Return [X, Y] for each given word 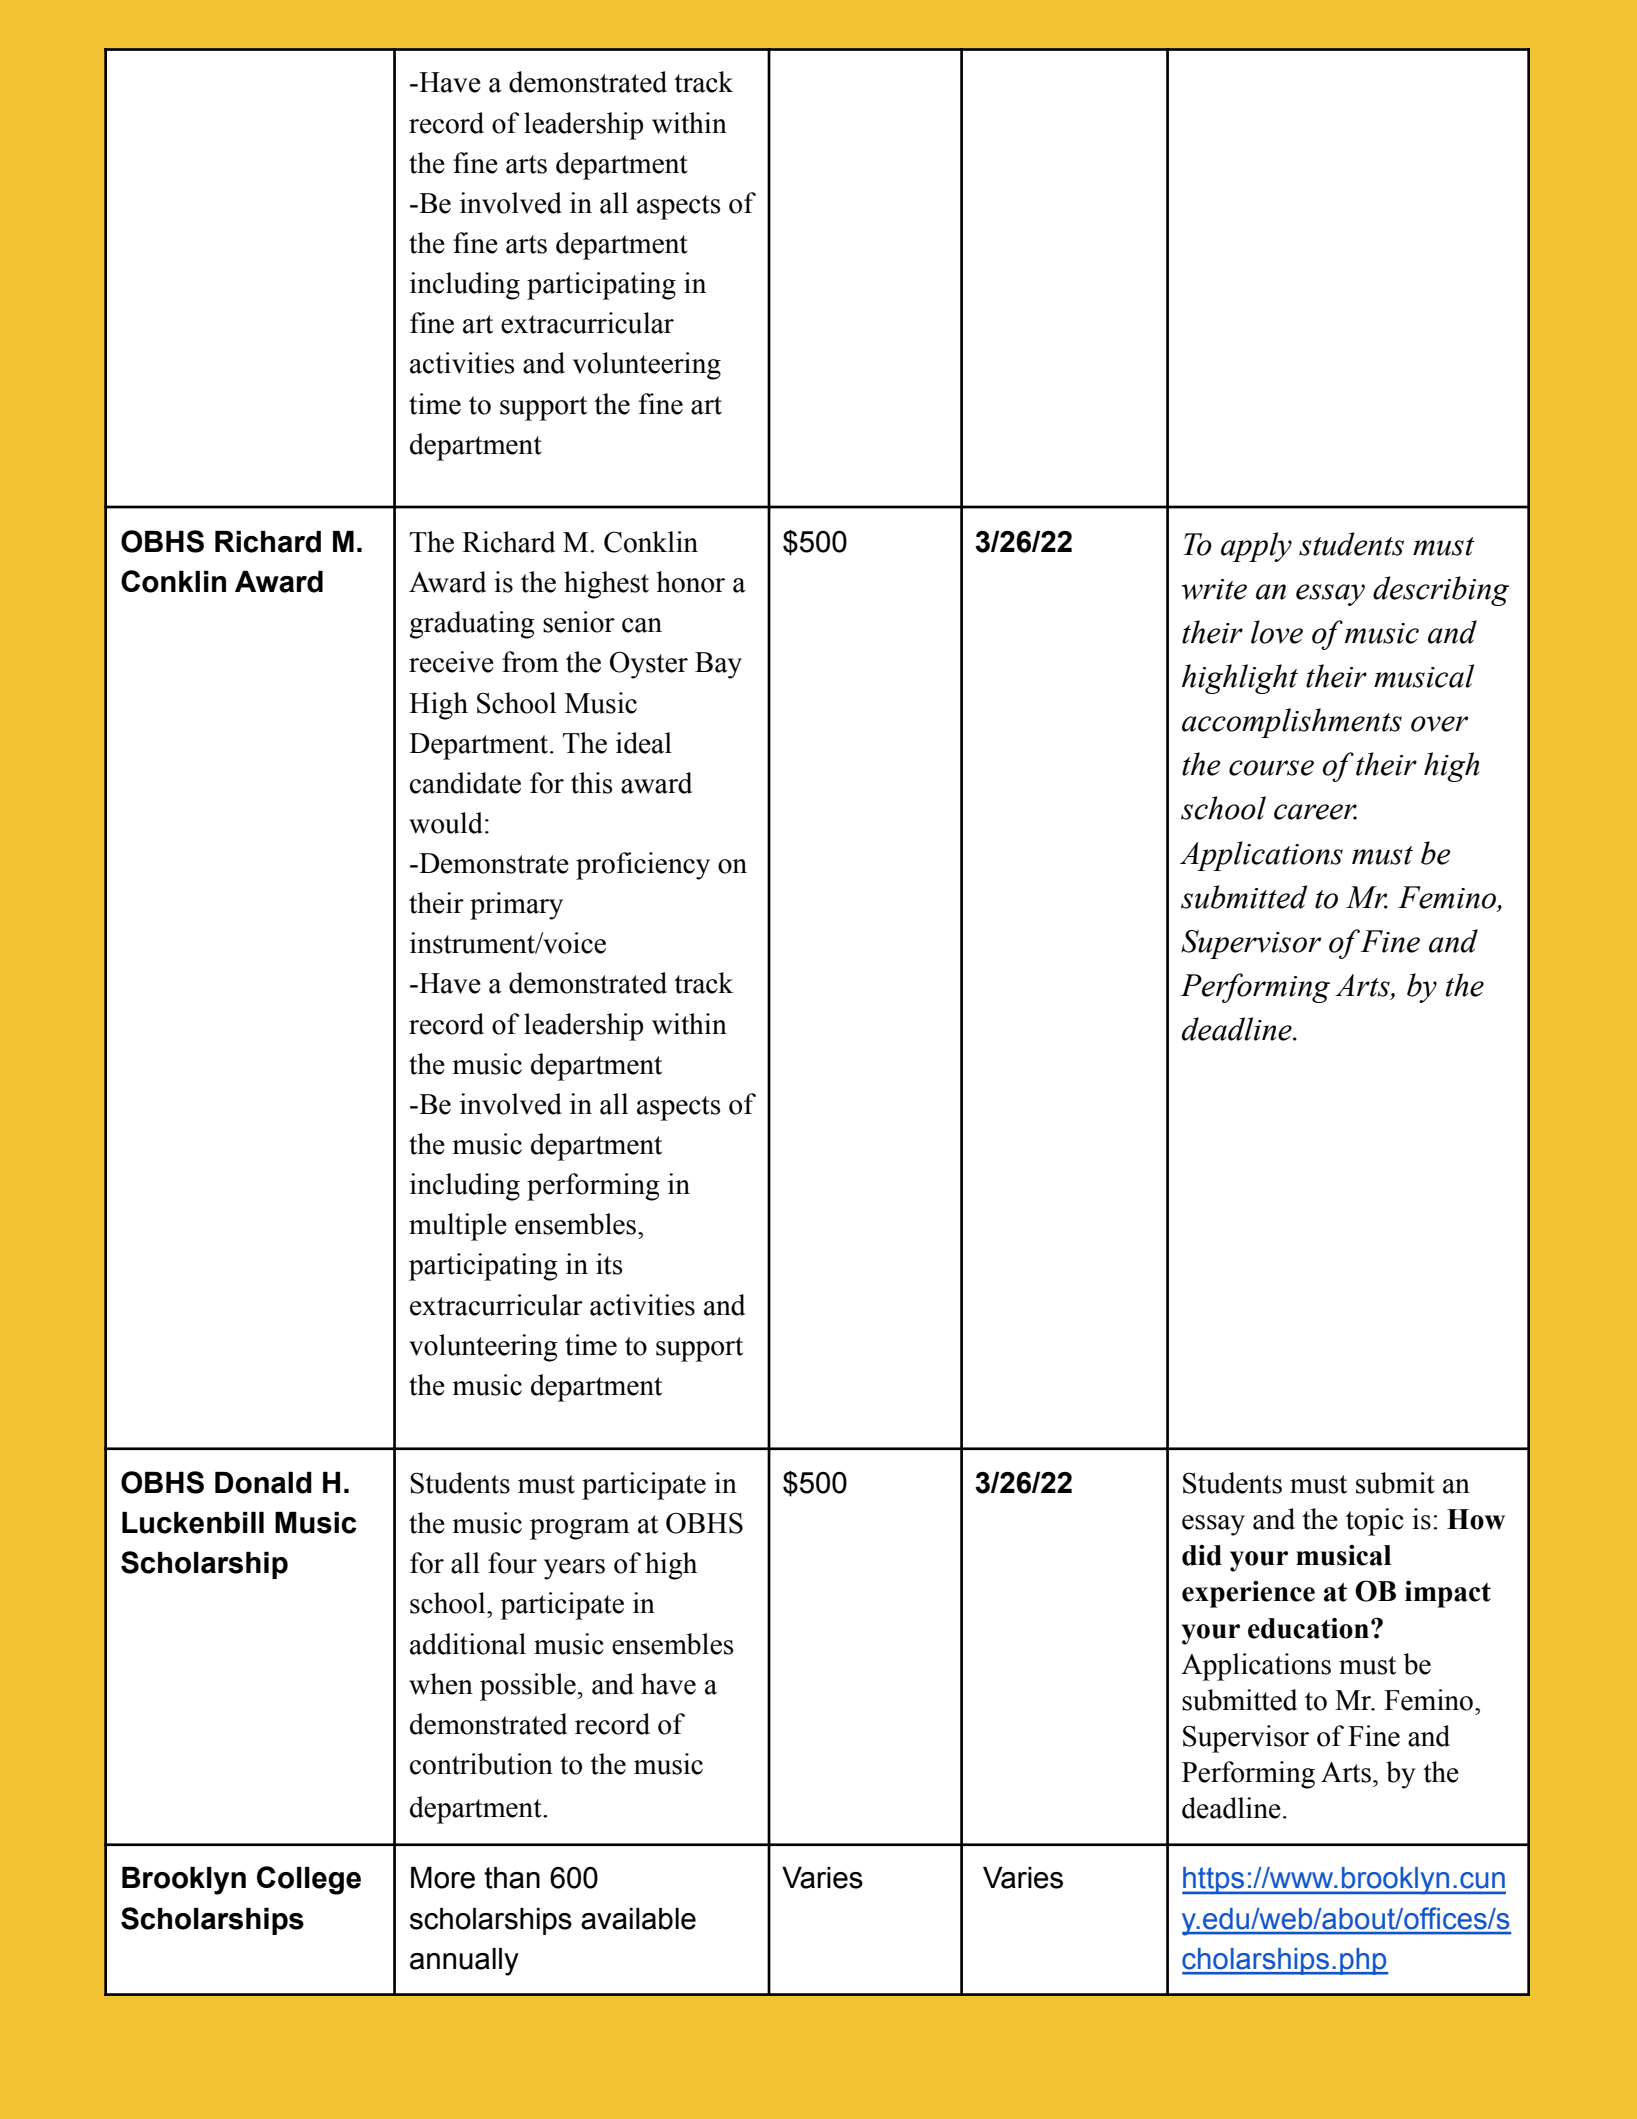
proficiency [643, 866]
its [609, 1264]
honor [690, 582]
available [638, 1919]
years [574, 1569]
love [1277, 632]
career [1315, 812]
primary [516, 906]
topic [1375, 1522]
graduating [472, 625]
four [512, 1563]
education [1308, 1628]
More [443, 1878]
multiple [458, 1227]
